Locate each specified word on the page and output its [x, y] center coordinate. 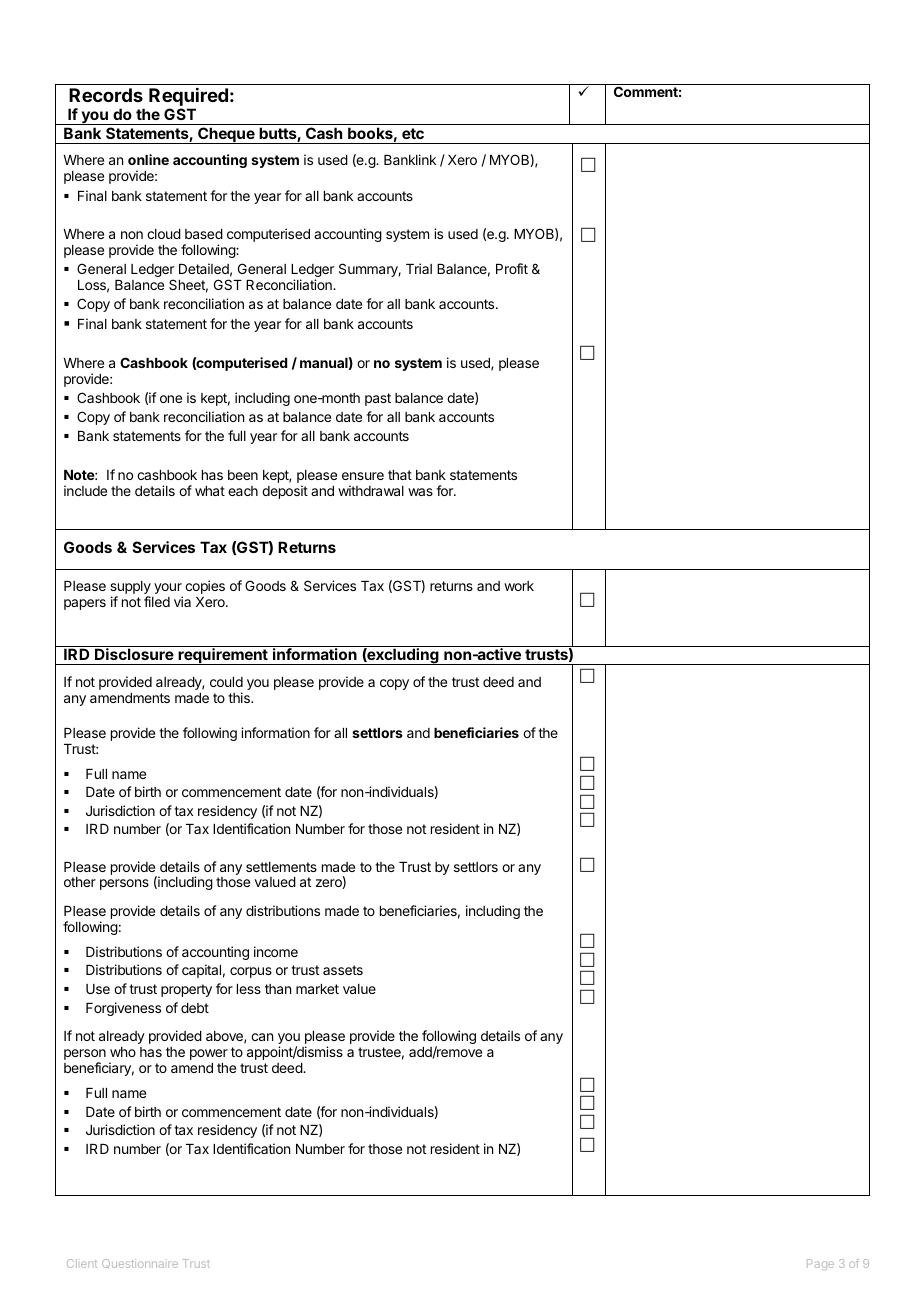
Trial [419, 268]
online [148, 159]
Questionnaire [140, 1263]
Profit [512, 268]
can [262, 1037]
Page [820, 1264]
